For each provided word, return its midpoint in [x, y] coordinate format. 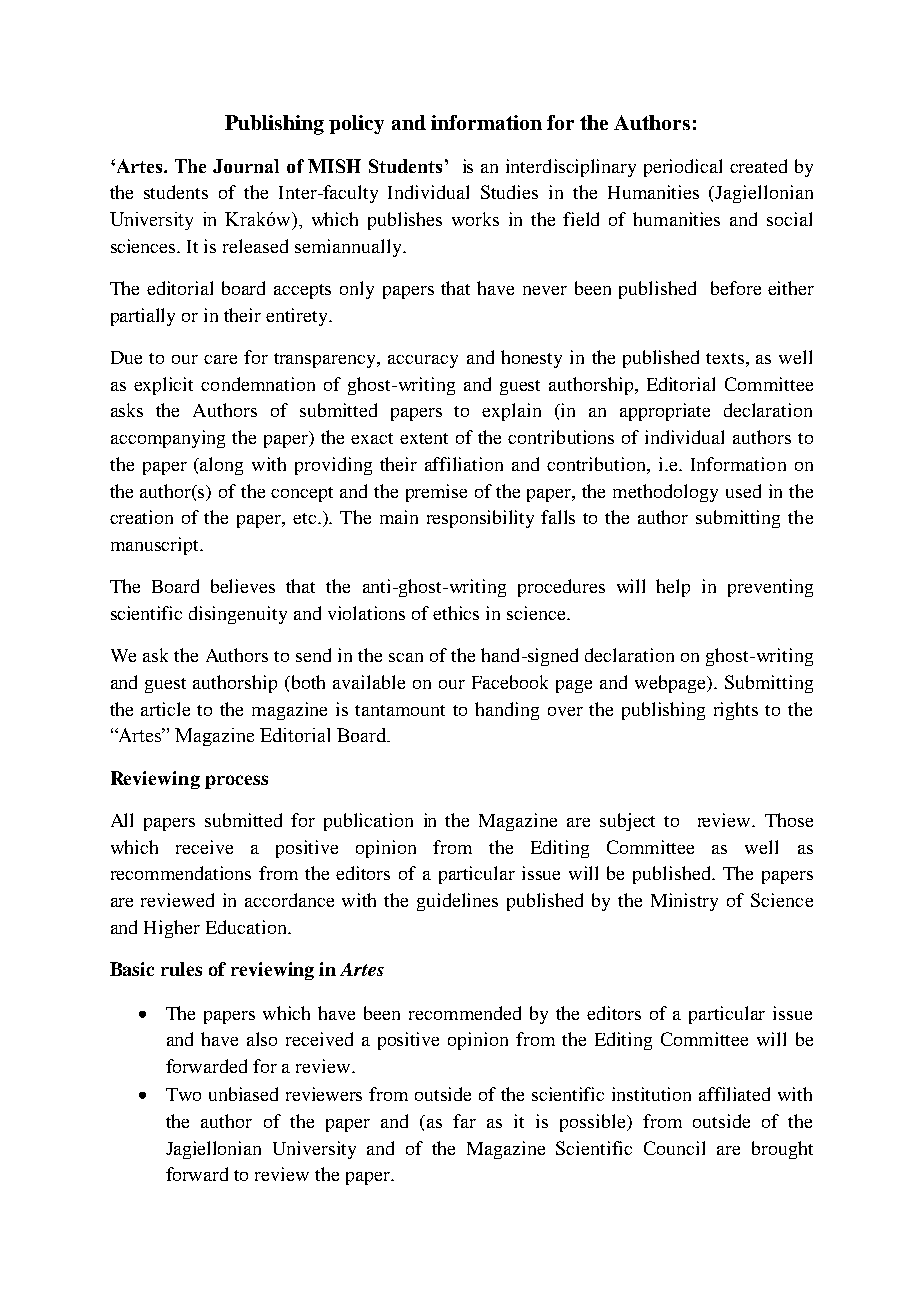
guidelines [457, 902]
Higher [172, 929]
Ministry [684, 902]
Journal [246, 166]
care [220, 359]
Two [183, 1094]
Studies [509, 192]
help [673, 588]
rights [736, 711]
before [736, 288]
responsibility [480, 519]
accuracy [423, 361]
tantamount [400, 710]
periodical [683, 168]
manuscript [156, 546]
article [165, 709]
